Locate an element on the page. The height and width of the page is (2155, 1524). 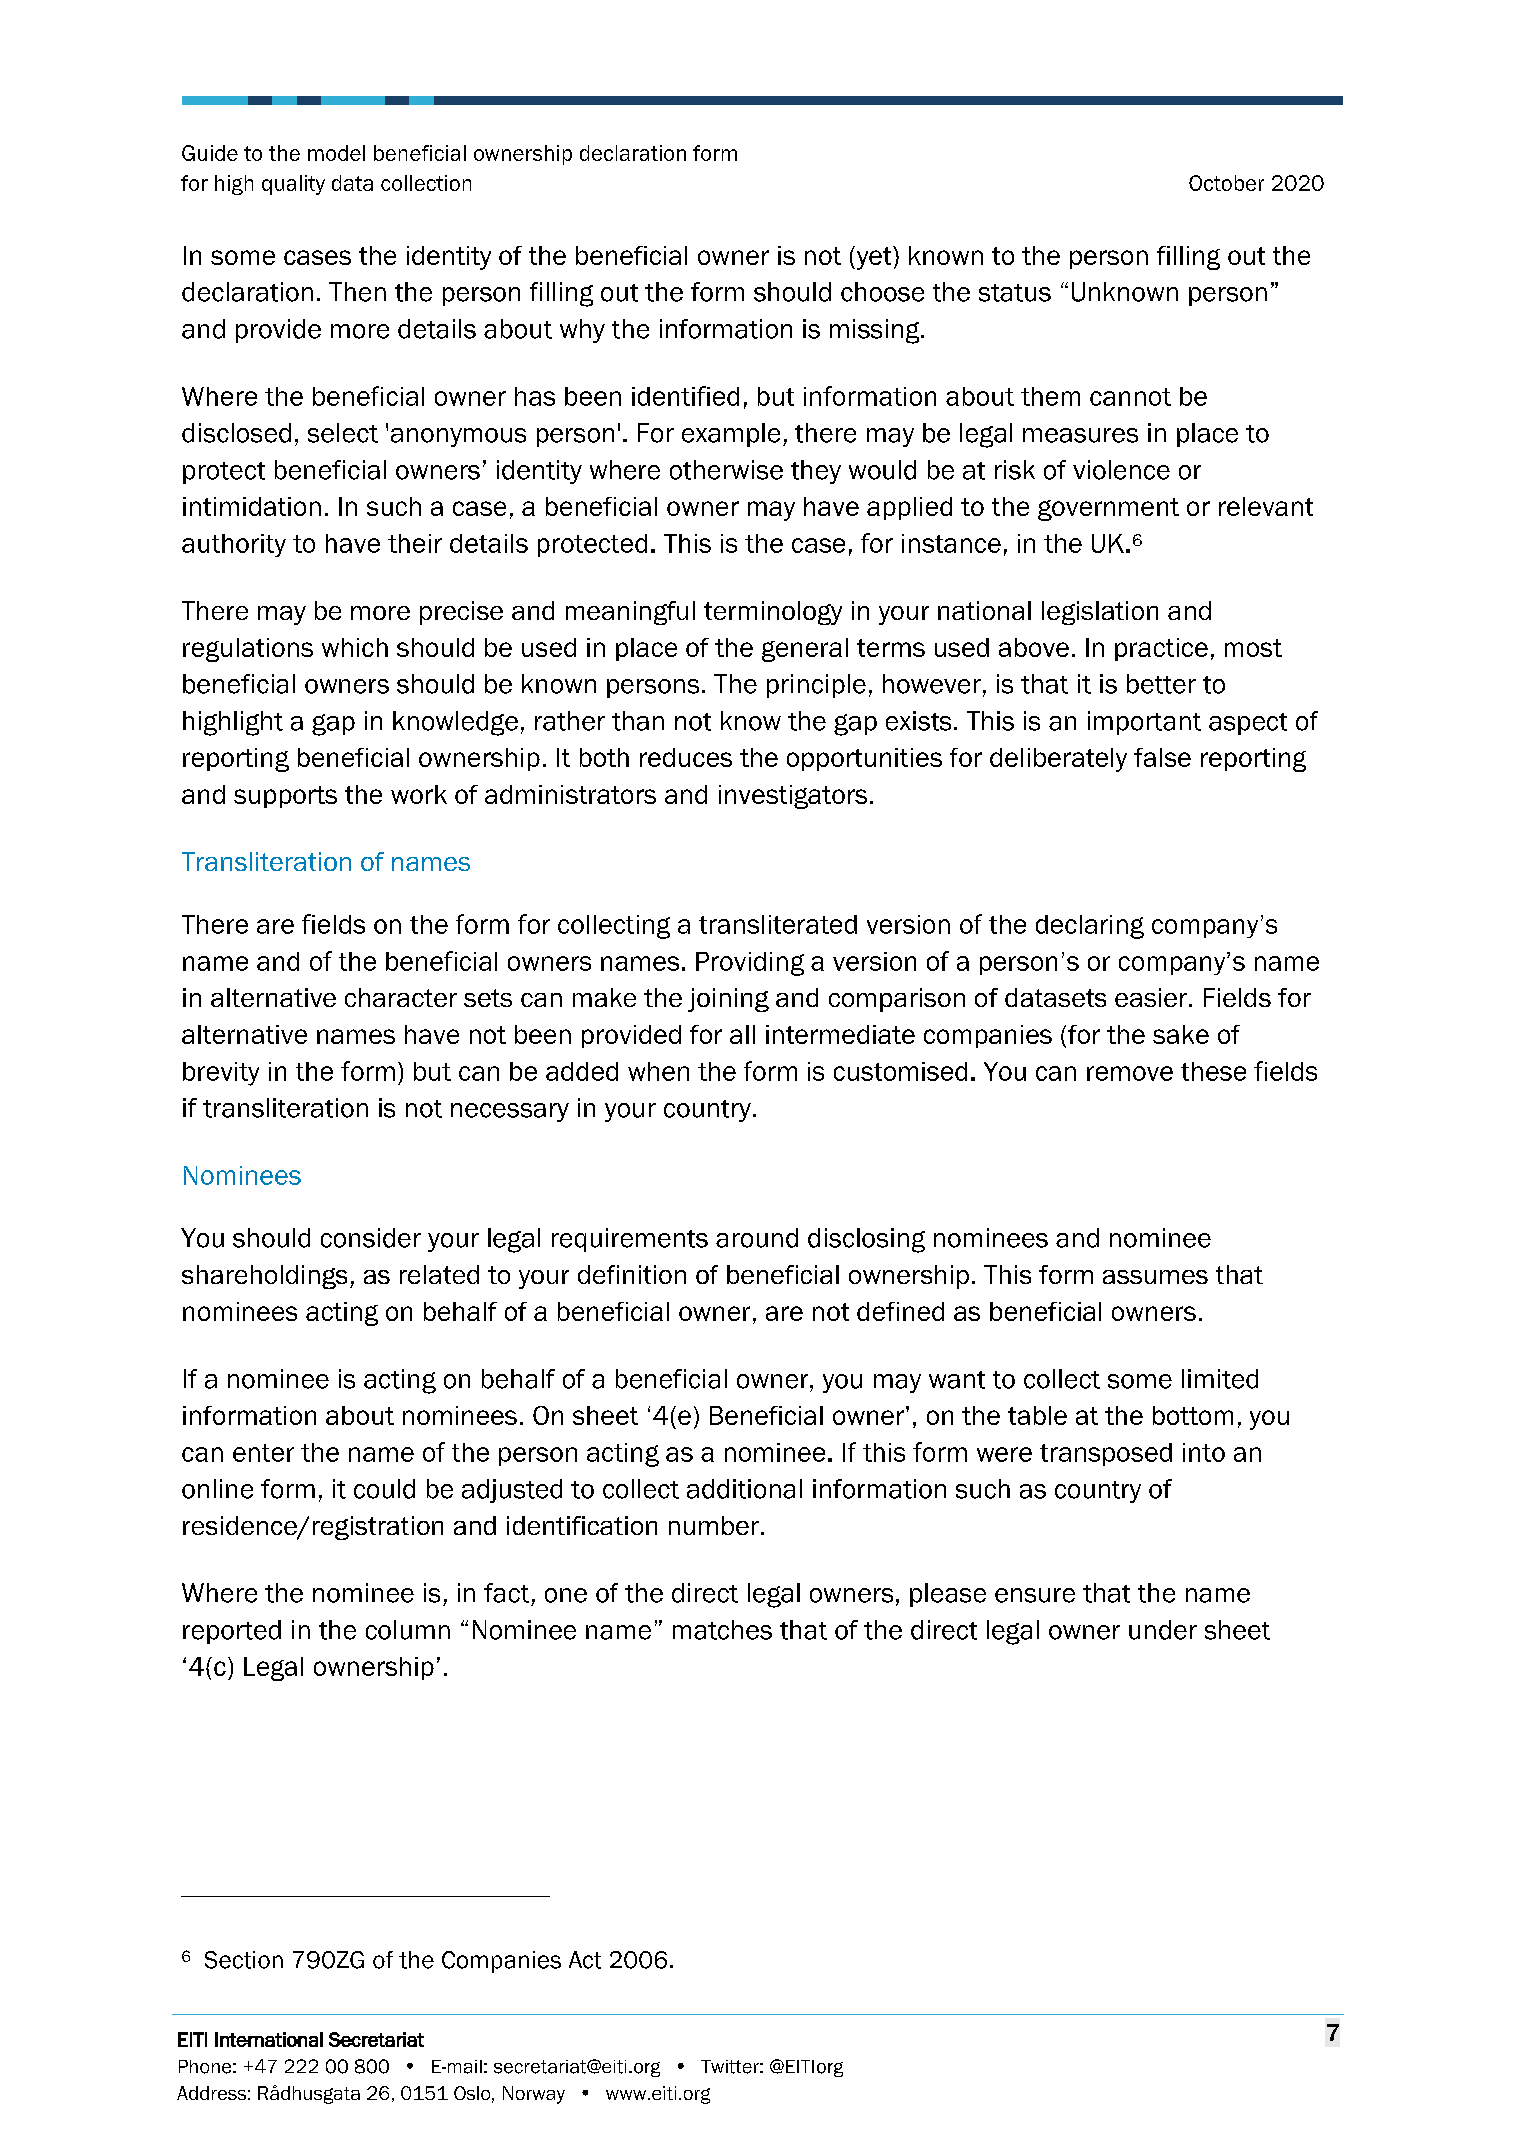
under is located at coordinates (1163, 1630).
